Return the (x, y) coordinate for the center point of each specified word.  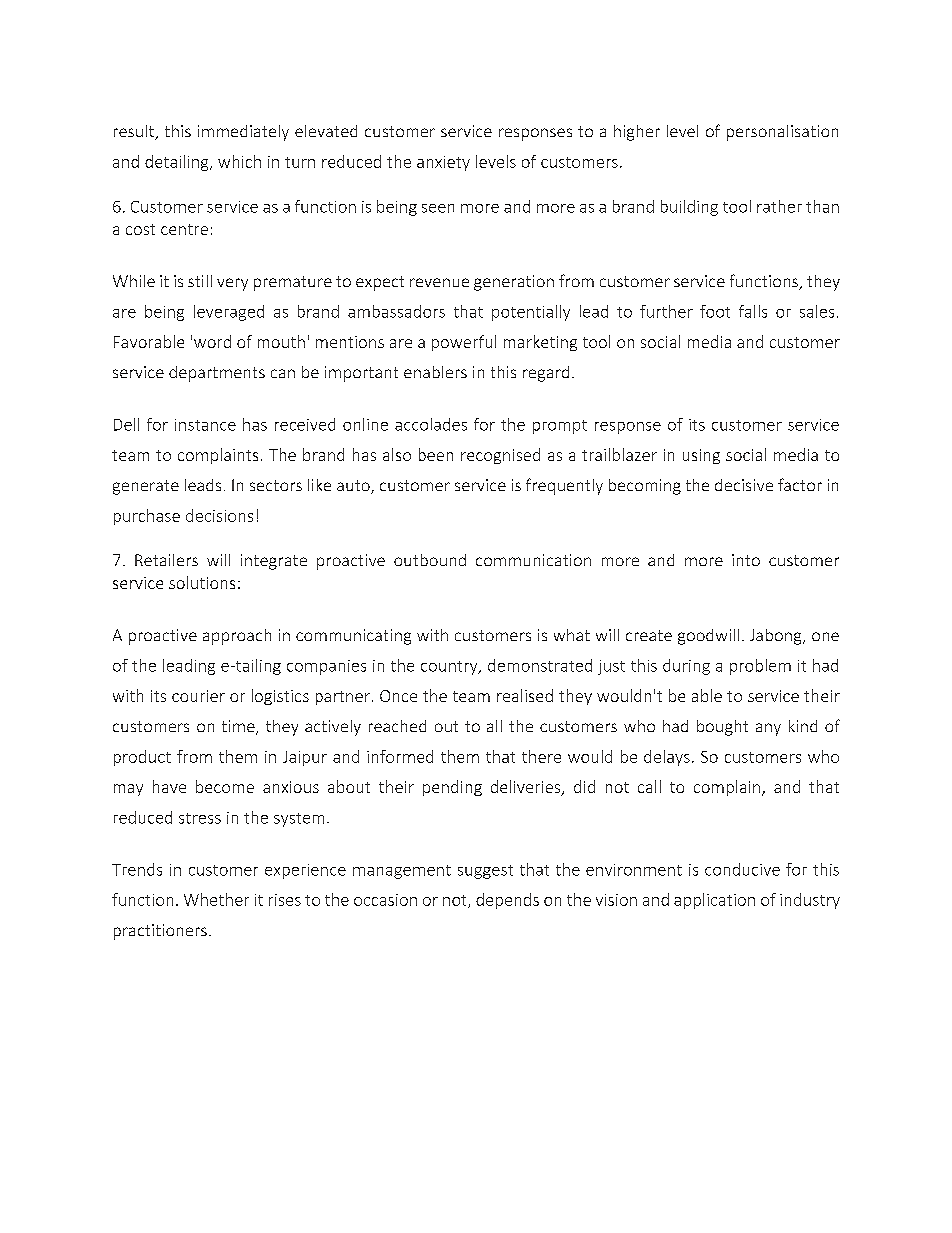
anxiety (443, 163)
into (746, 560)
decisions (219, 515)
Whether (216, 899)
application (714, 901)
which (239, 161)
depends (507, 901)
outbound (430, 560)
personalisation (782, 133)
